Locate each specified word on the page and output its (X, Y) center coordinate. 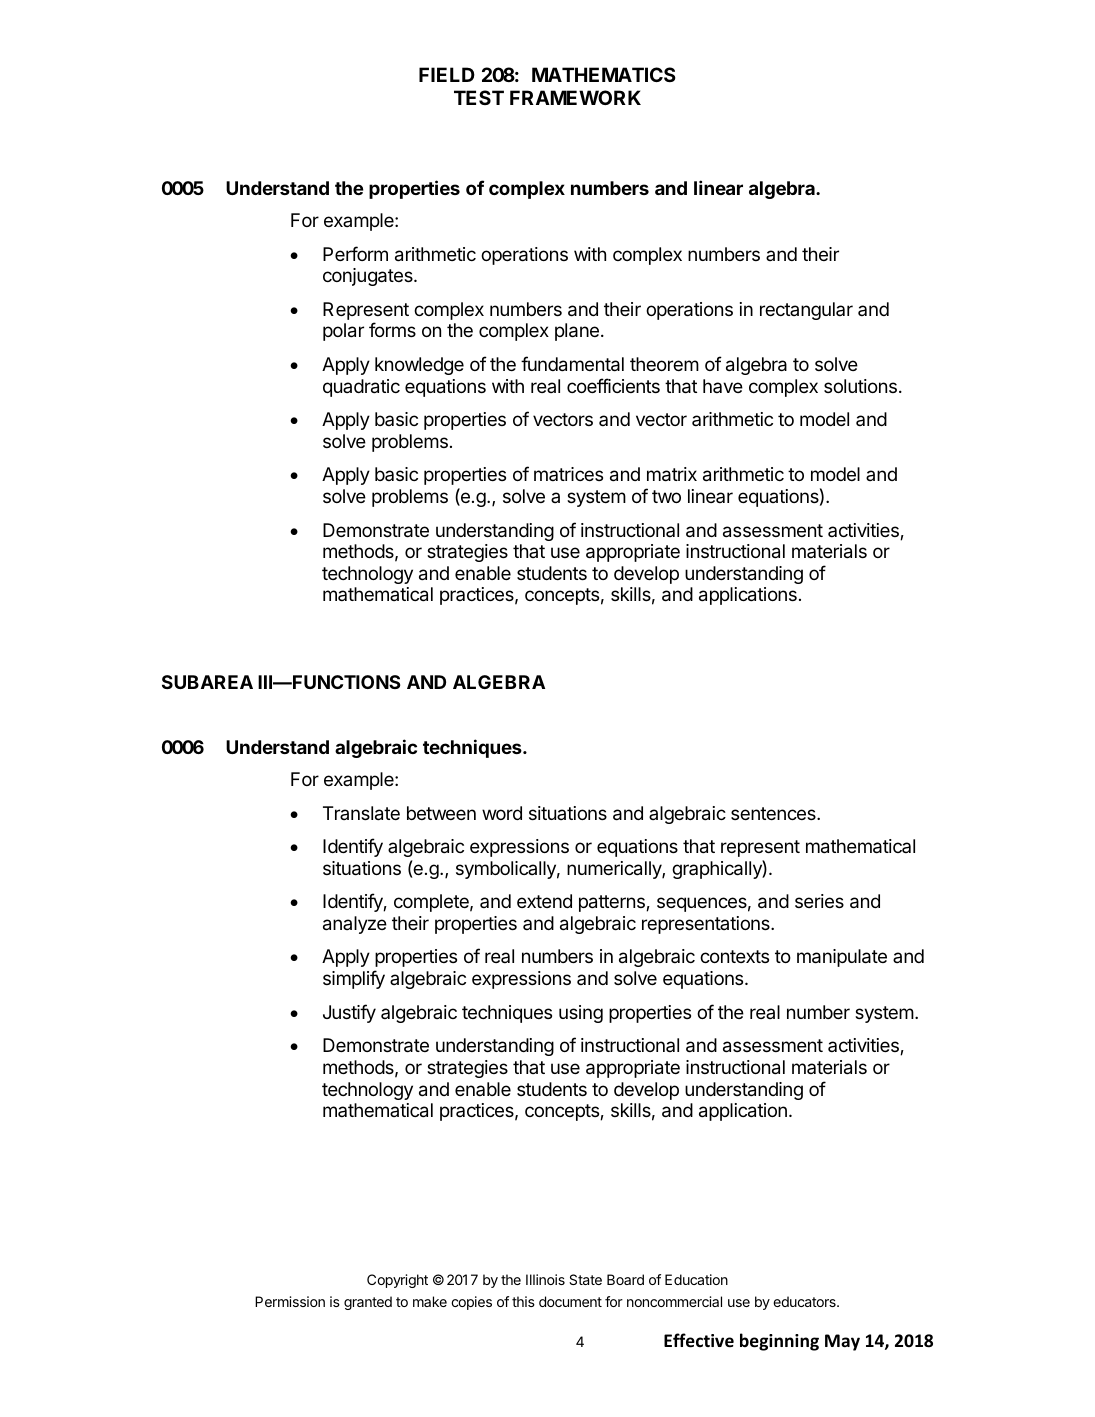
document (570, 1301)
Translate (361, 813)
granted (368, 1303)
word (502, 813)
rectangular (806, 311)
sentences (774, 813)
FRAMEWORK (575, 97)
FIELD (447, 74)
